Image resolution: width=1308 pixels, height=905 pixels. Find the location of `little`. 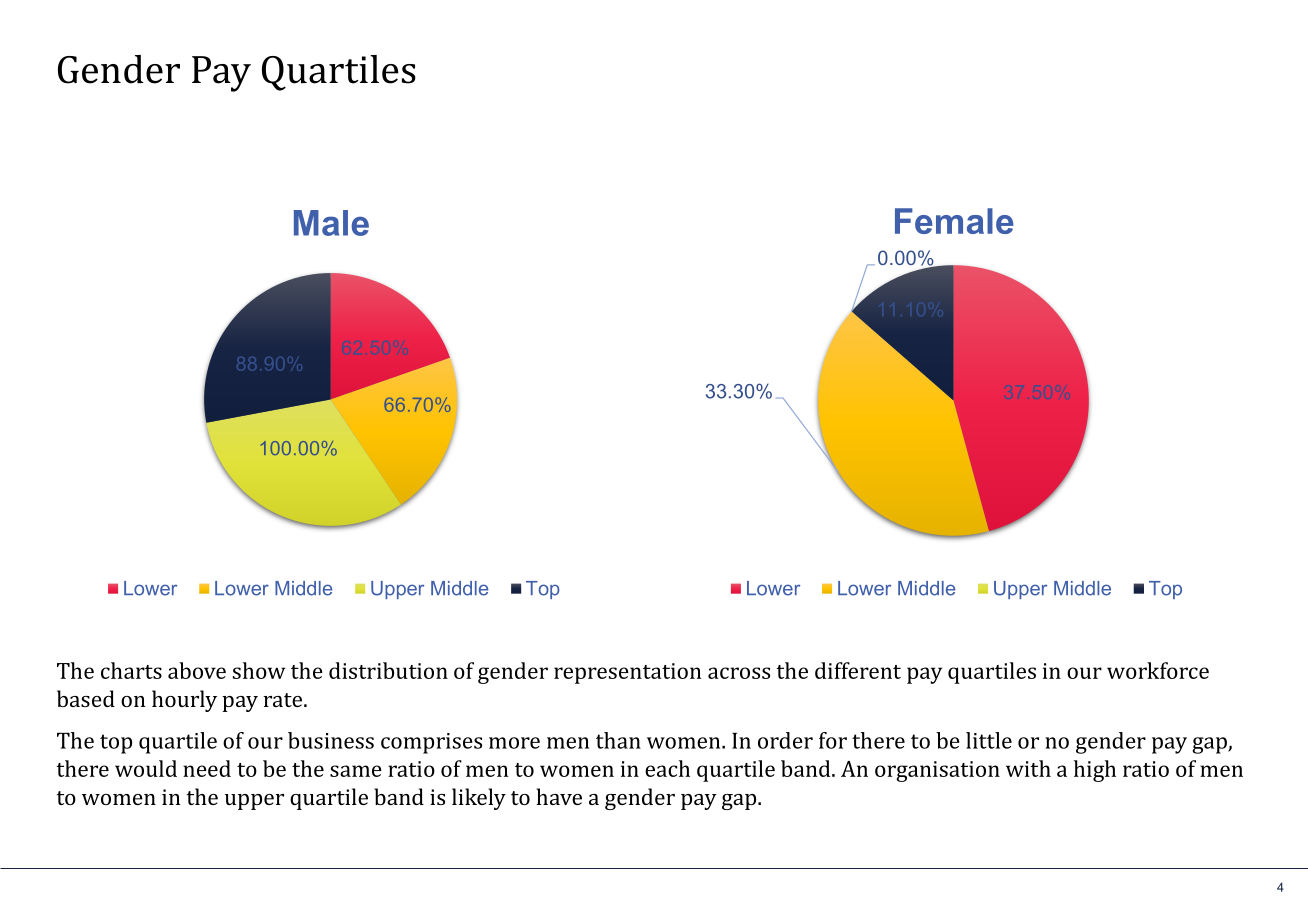

little is located at coordinates (989, 740).
